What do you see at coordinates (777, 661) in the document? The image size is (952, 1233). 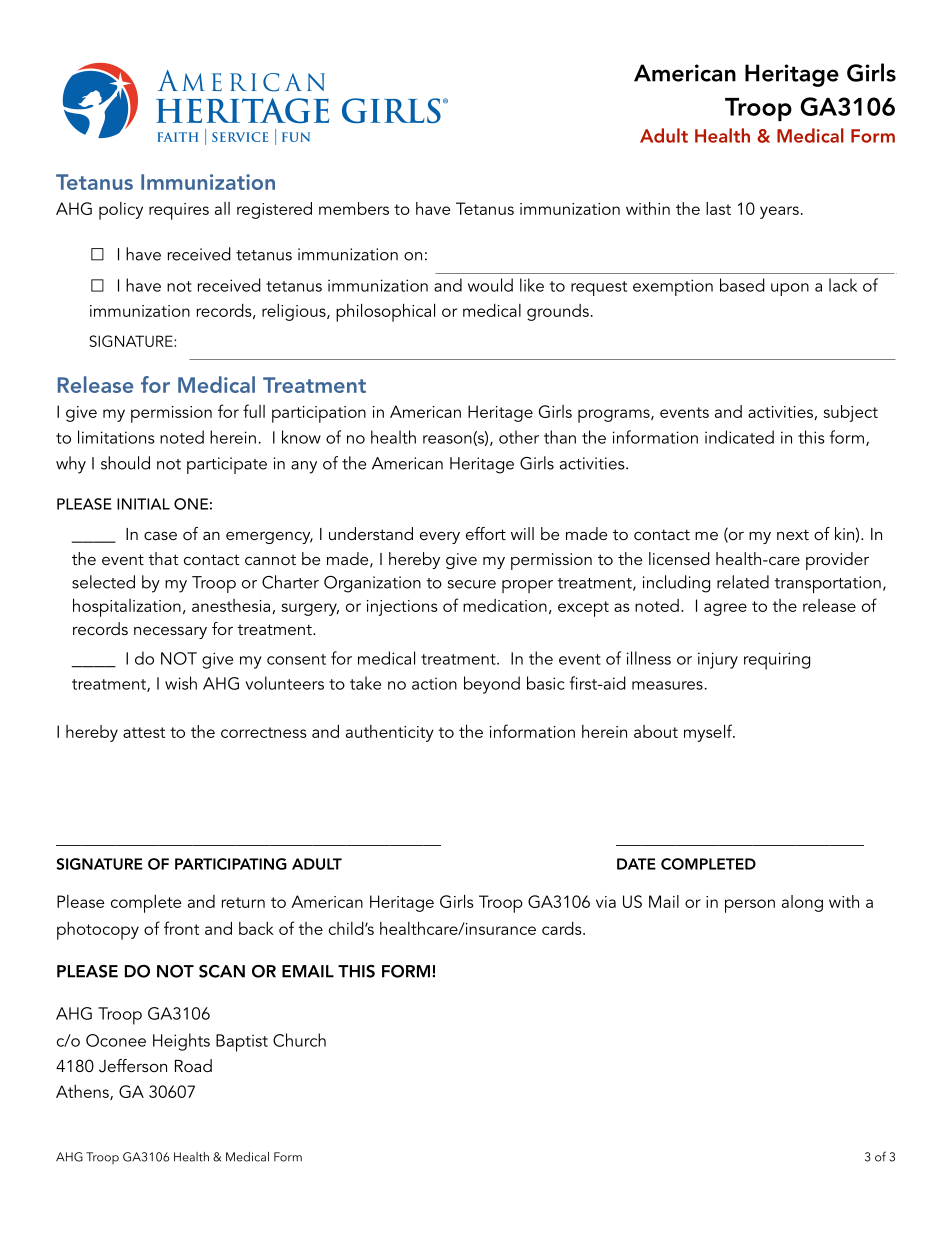 I see `requiring` at bounding box center [777, 661].
